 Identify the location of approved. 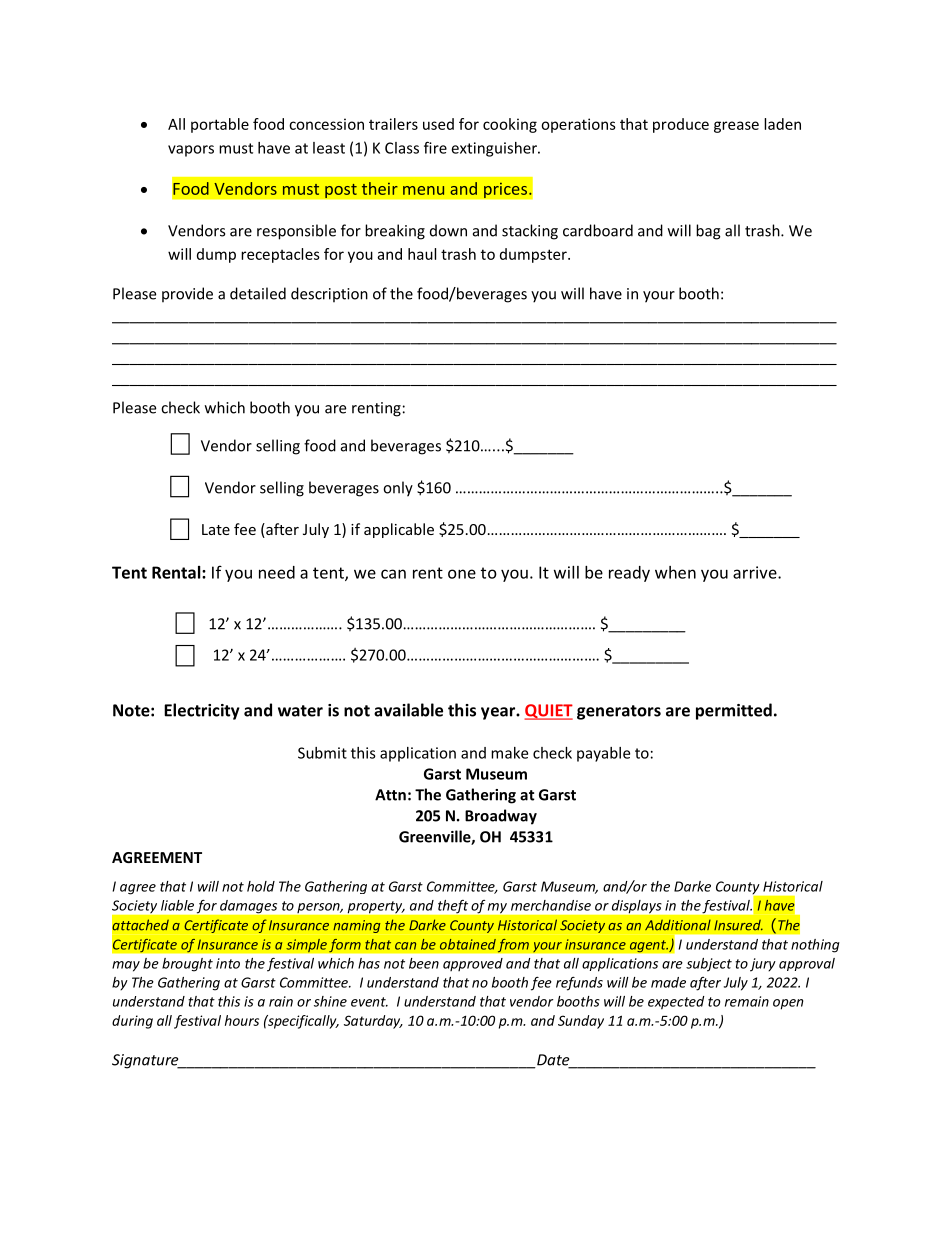
(473, 964).
